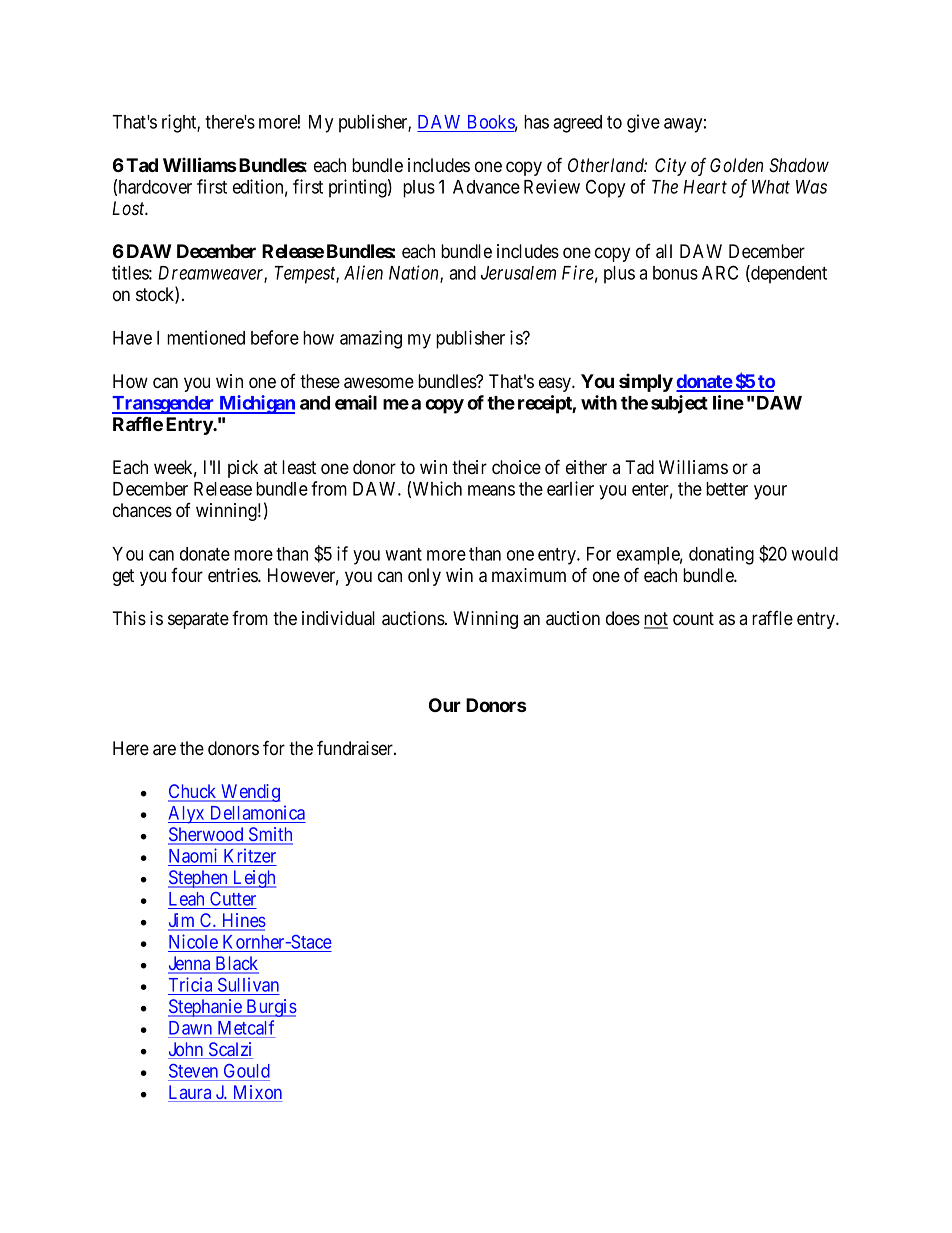  Describe the element at coordinates (363, 272) in the screenshot. I see `Alien` at that location.
